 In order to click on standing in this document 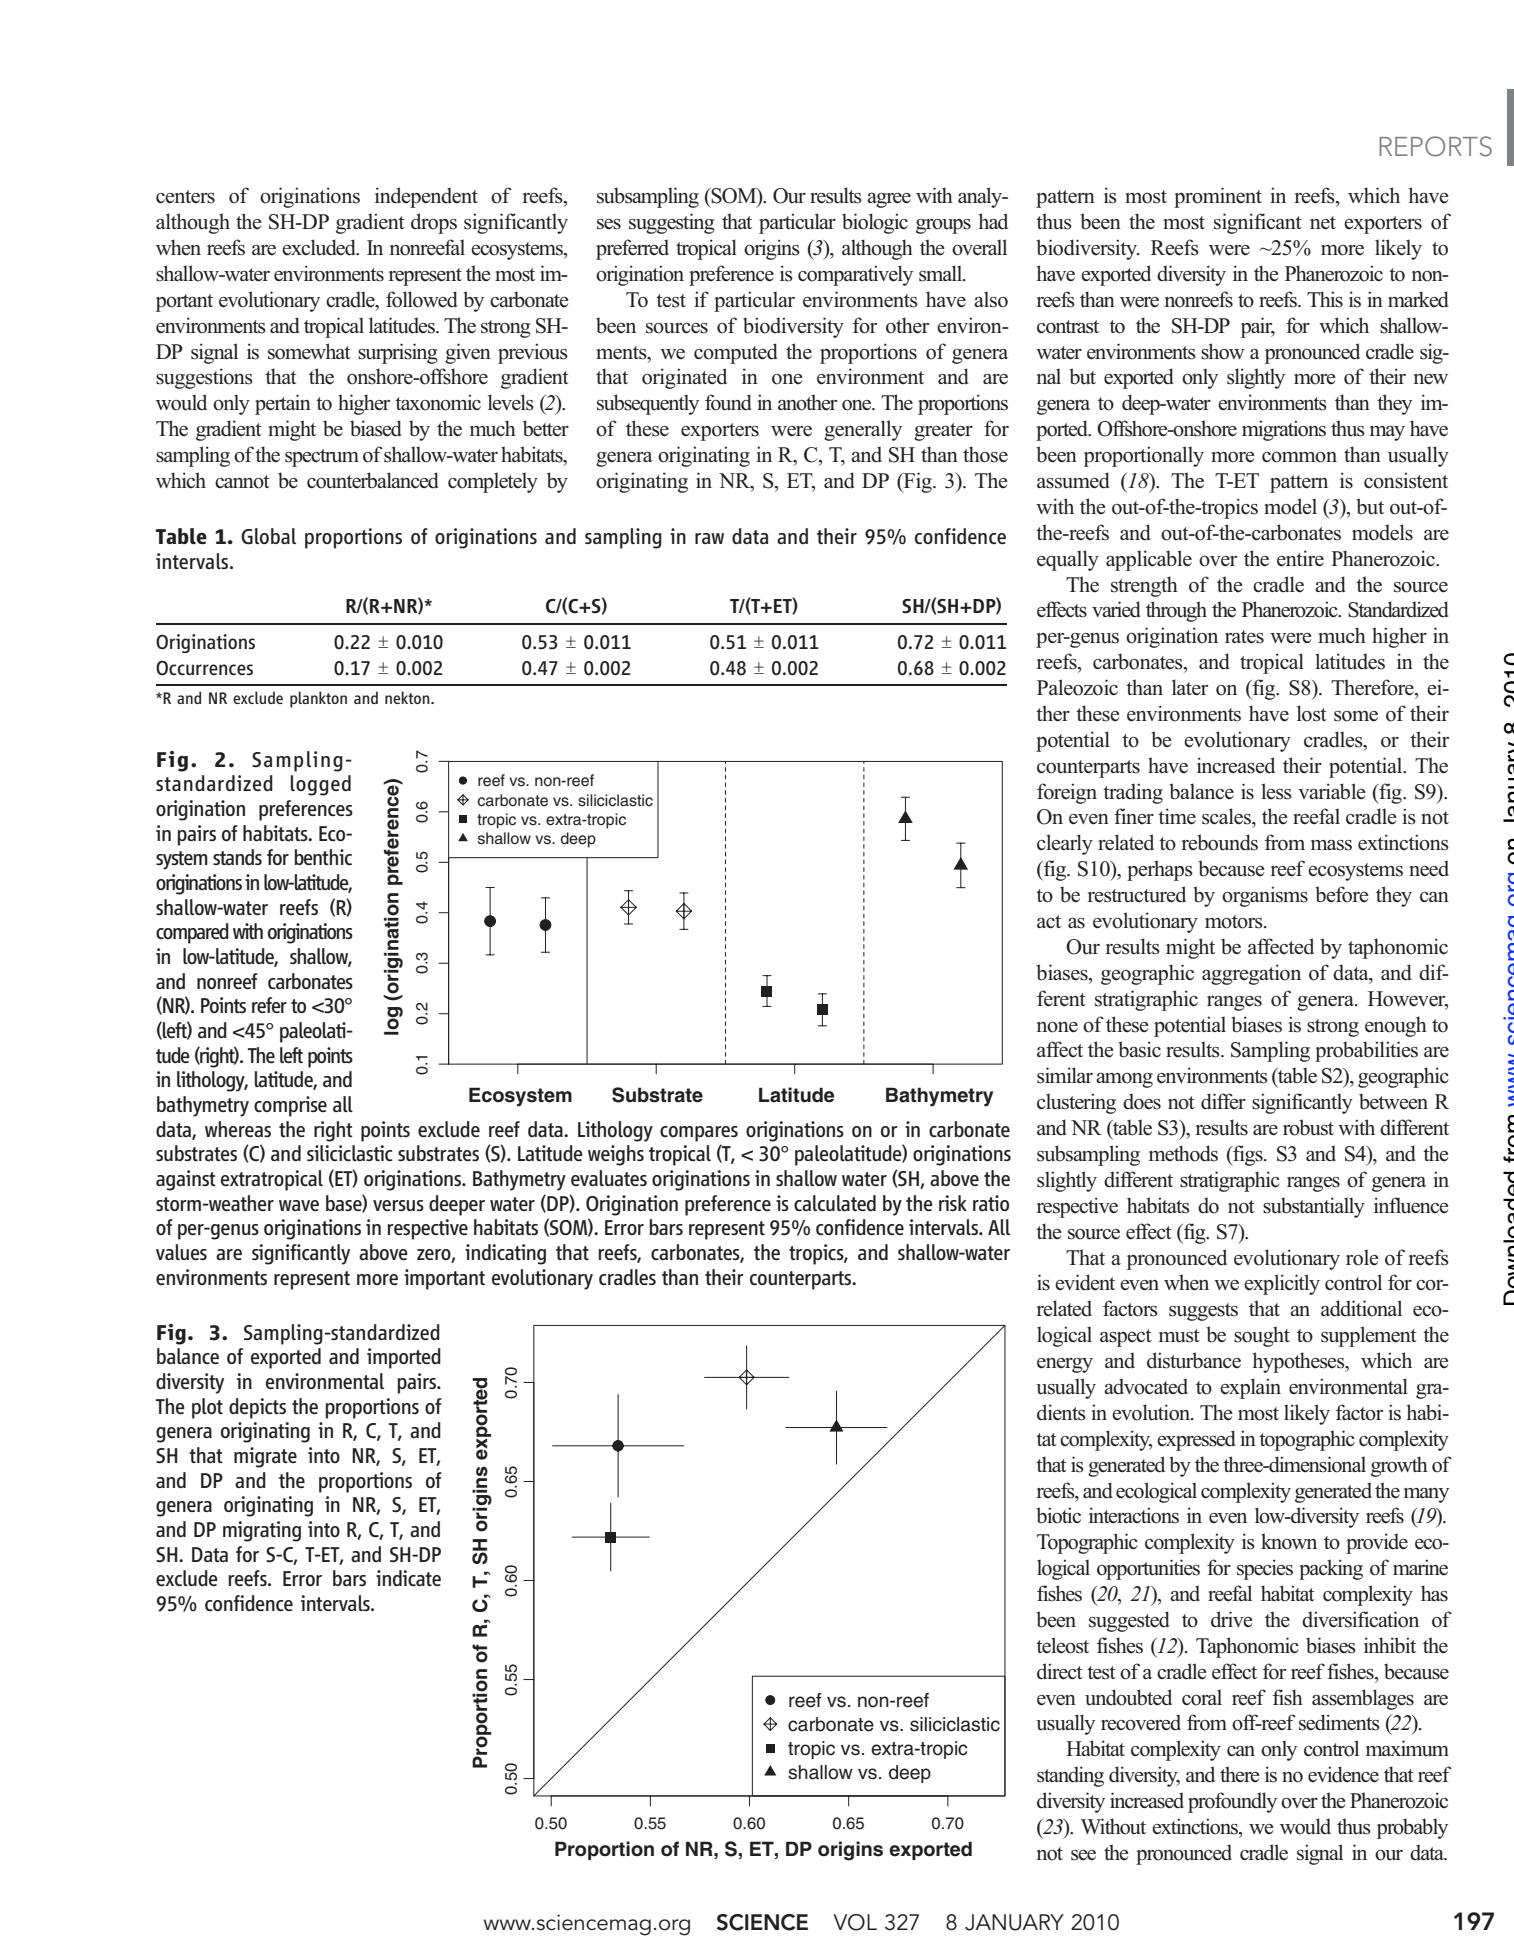, I will do `click(1070, 1776)`.
